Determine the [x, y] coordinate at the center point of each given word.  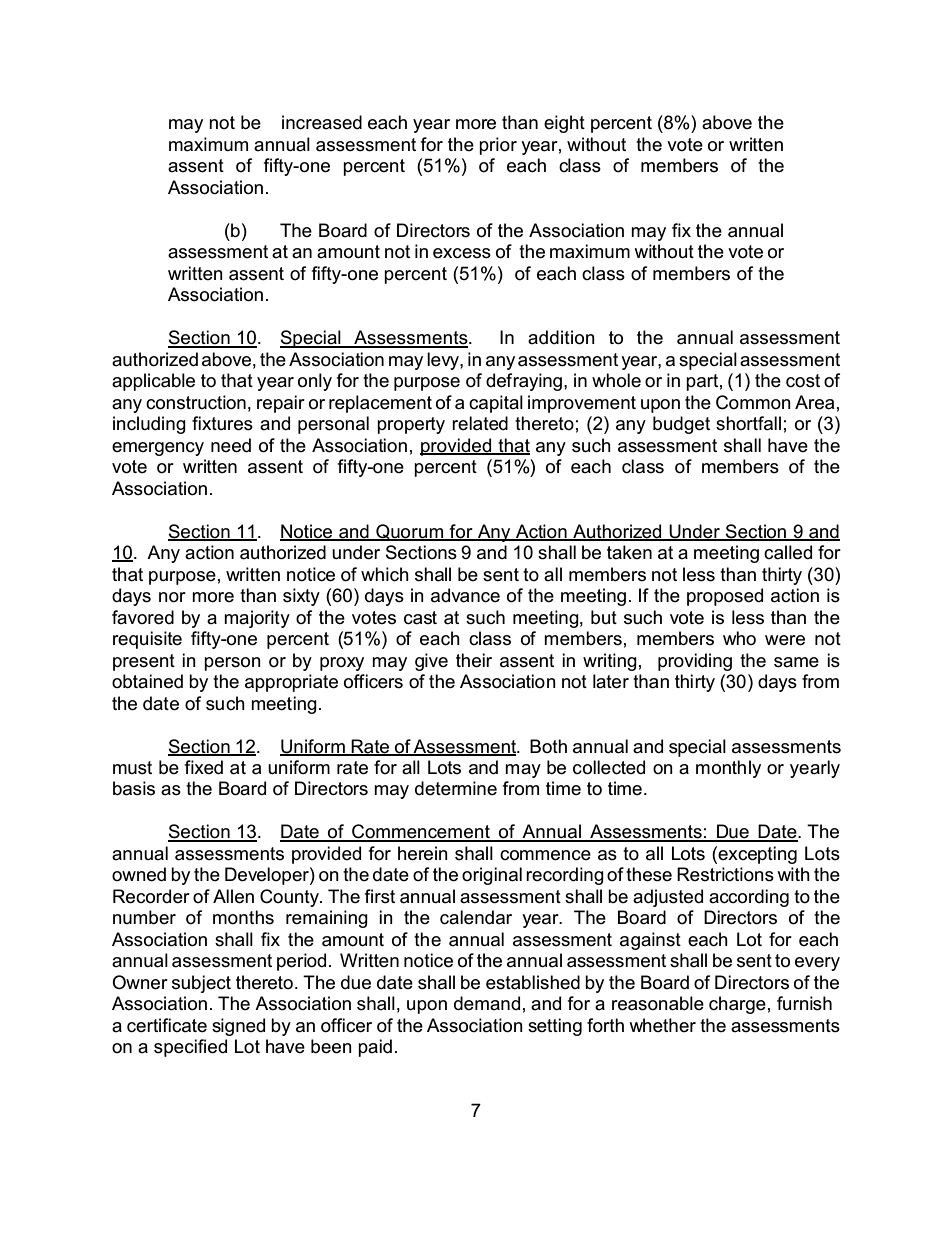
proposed [725, 597]
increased [322, 122]
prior [498, 146]
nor [172, 597]
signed [238, 1027]
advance [465, 595]
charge [737, 1005]
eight [564, 124]
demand [487, 1003]
